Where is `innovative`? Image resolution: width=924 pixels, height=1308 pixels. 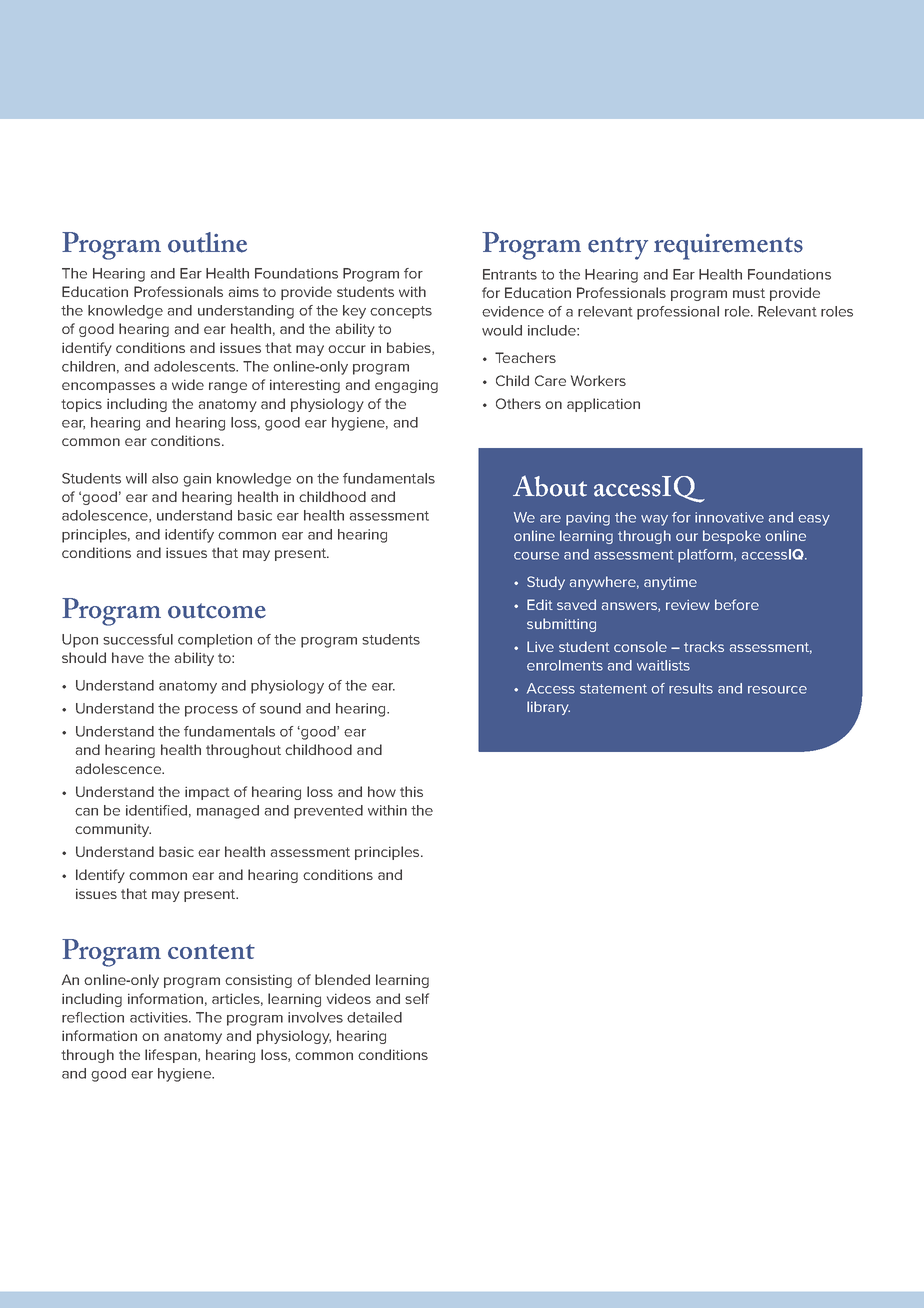 innovative is located at coordinates (729, 517).
